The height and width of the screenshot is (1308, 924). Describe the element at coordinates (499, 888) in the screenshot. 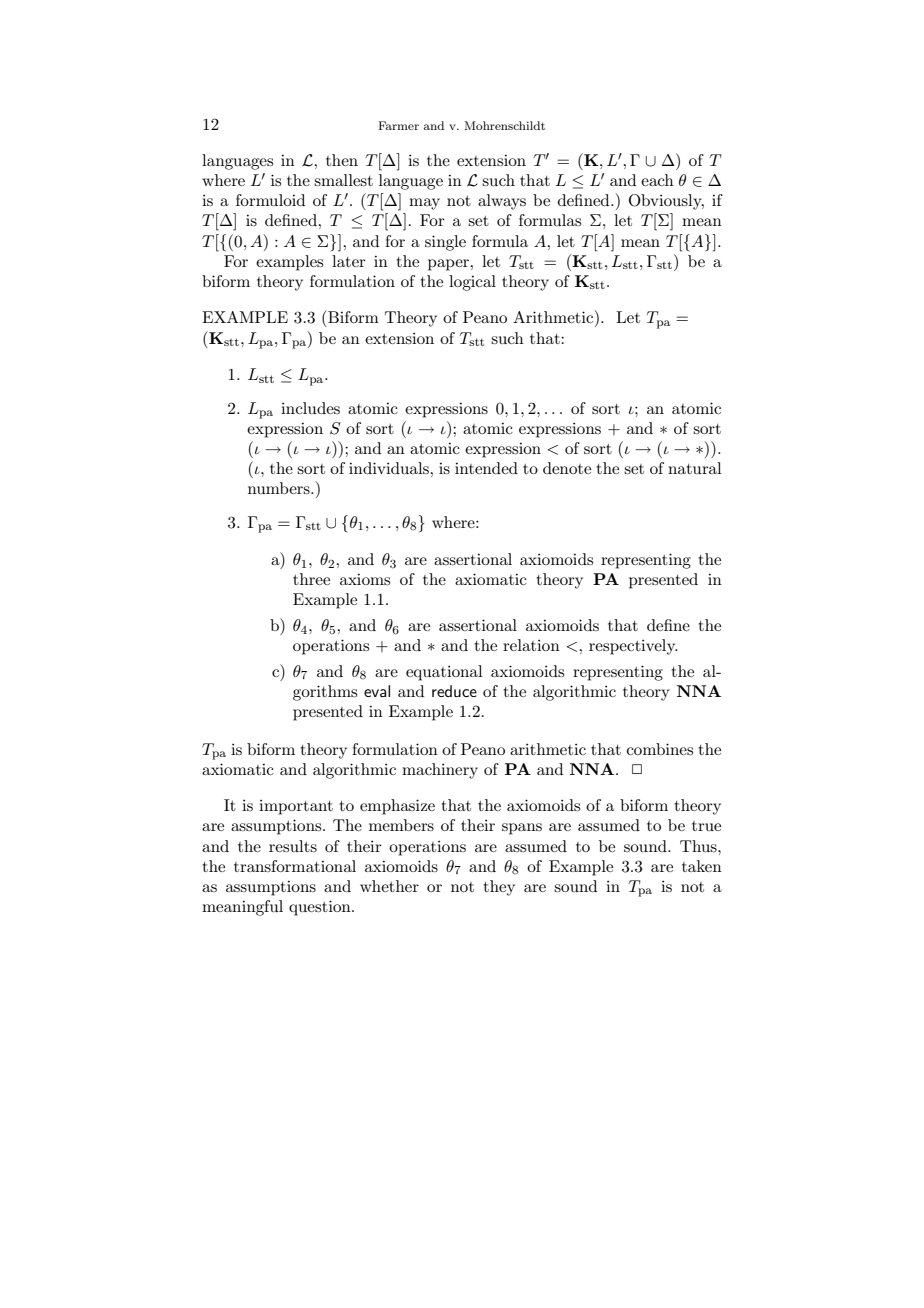

I see `they` at that location.
